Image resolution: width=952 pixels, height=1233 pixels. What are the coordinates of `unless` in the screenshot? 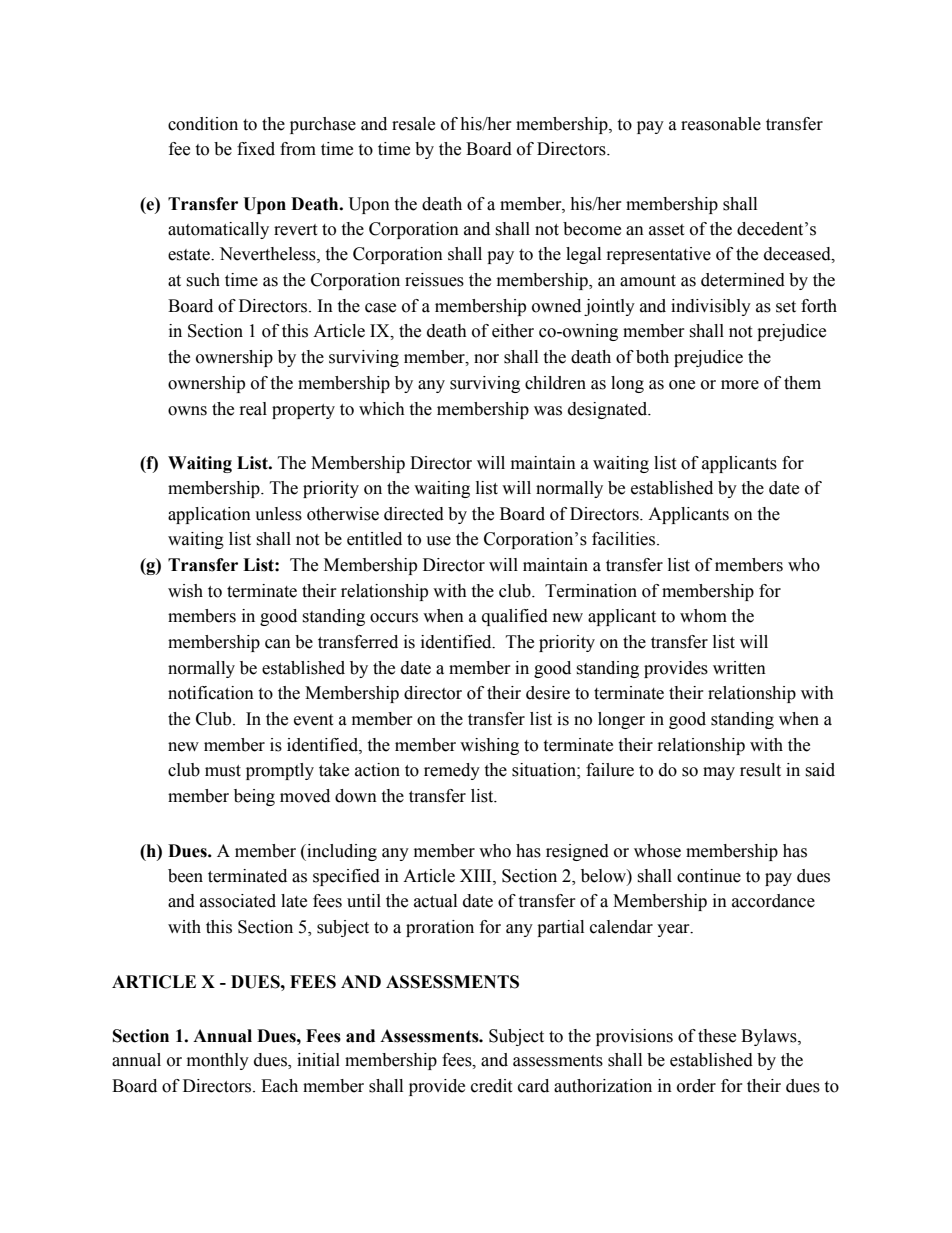 It's located at (278, 514).
